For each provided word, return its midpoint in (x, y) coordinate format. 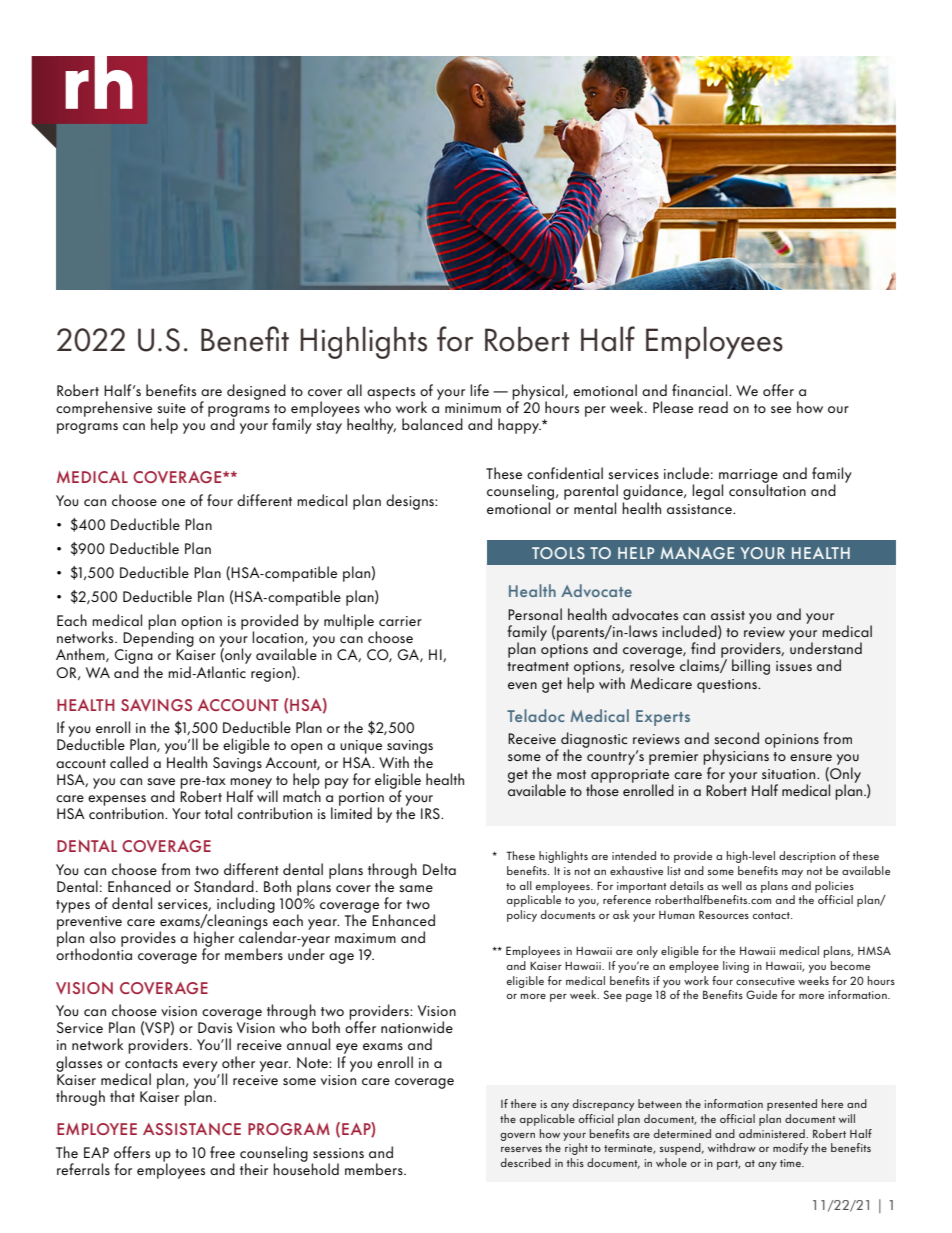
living (736, 967)
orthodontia (94, 953)
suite (171, 408)
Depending (158, 638)
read (713, 407)
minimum (473, 408)
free (222, 1152)
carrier (400, 621)
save (161, 781)
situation (790, 774)
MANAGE (697, 553)
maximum (365, 938)
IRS (431, 813)
